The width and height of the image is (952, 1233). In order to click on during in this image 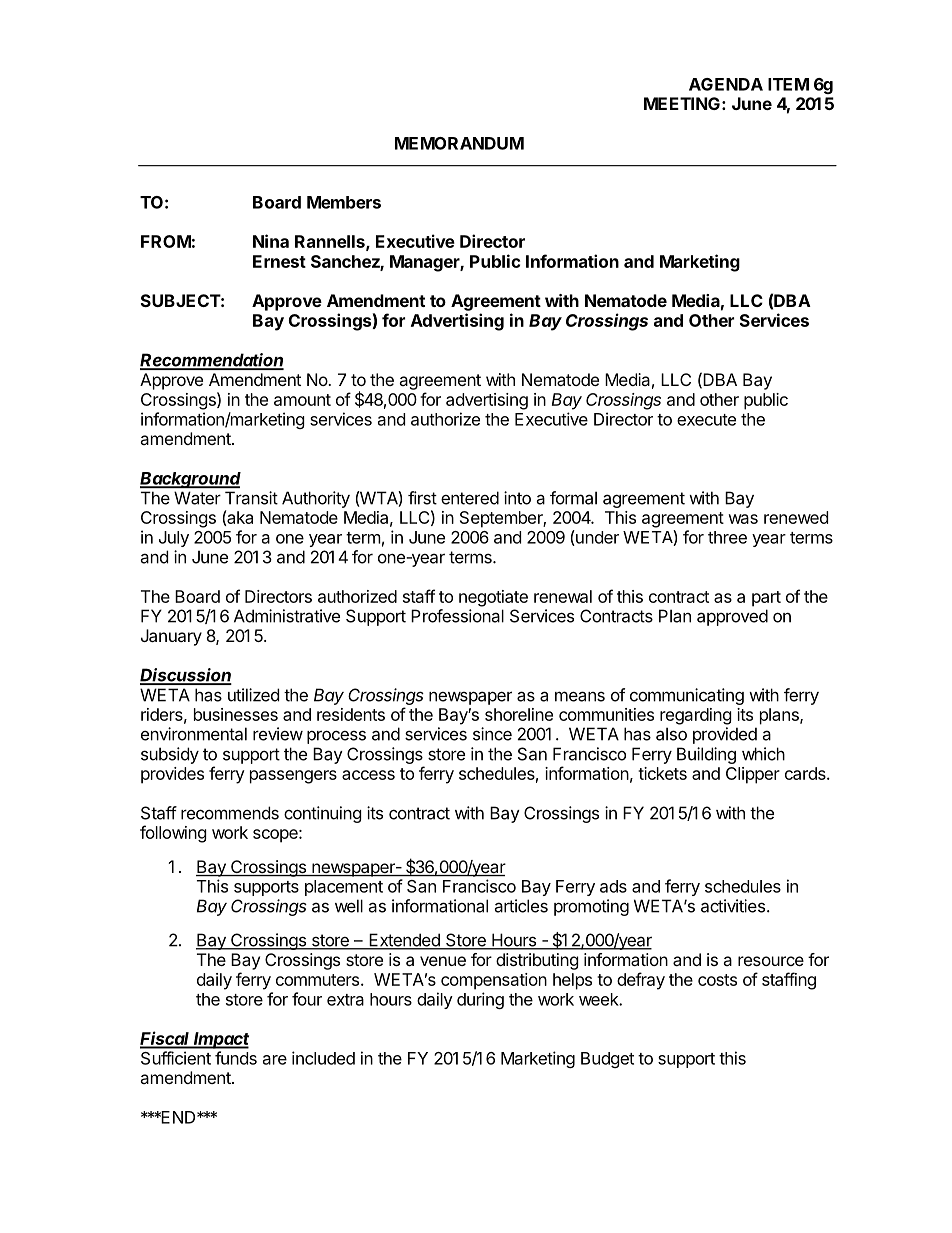, I will do `click(480, 1000)`.
